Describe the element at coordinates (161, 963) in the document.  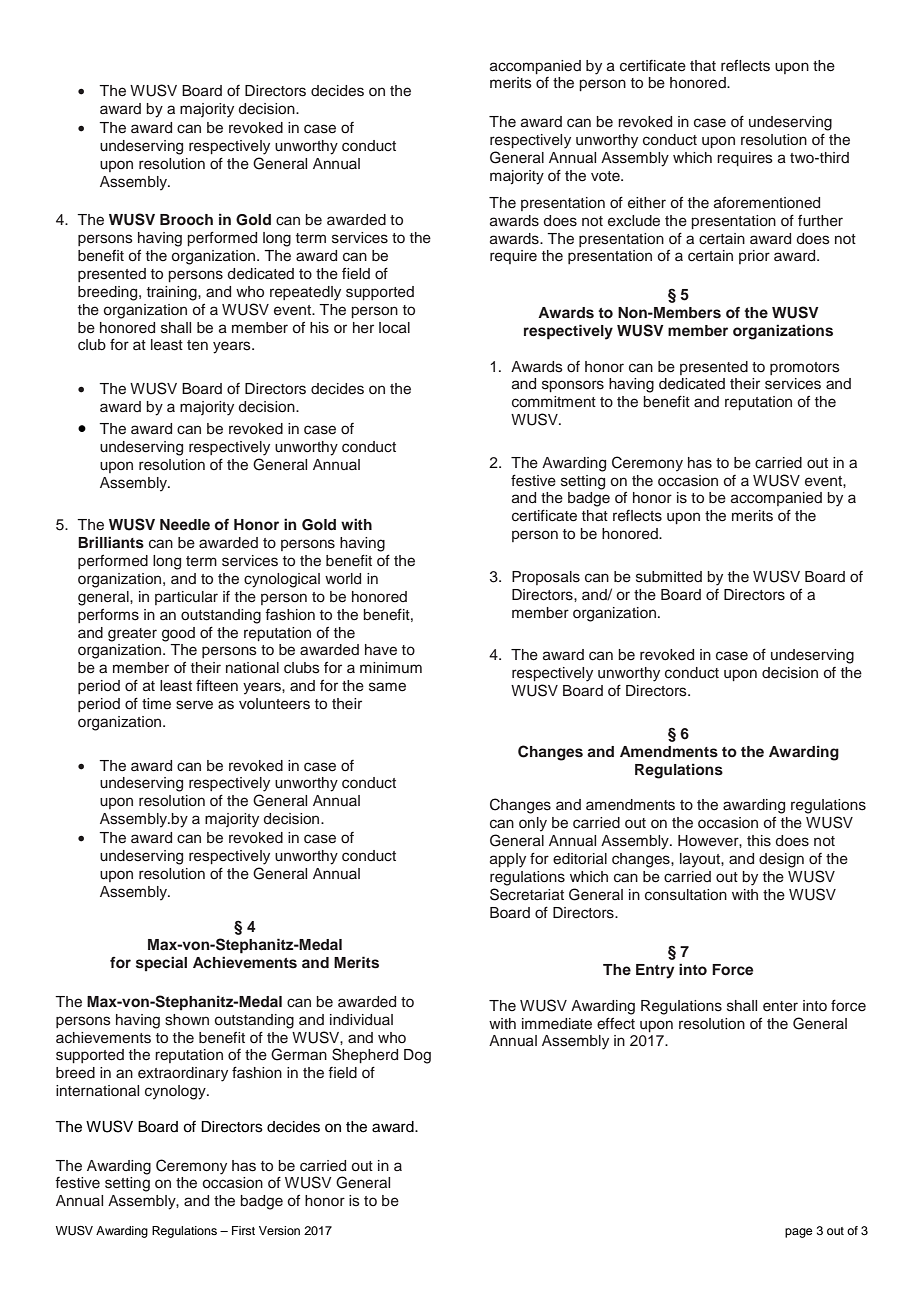
I see `special` at that location.
